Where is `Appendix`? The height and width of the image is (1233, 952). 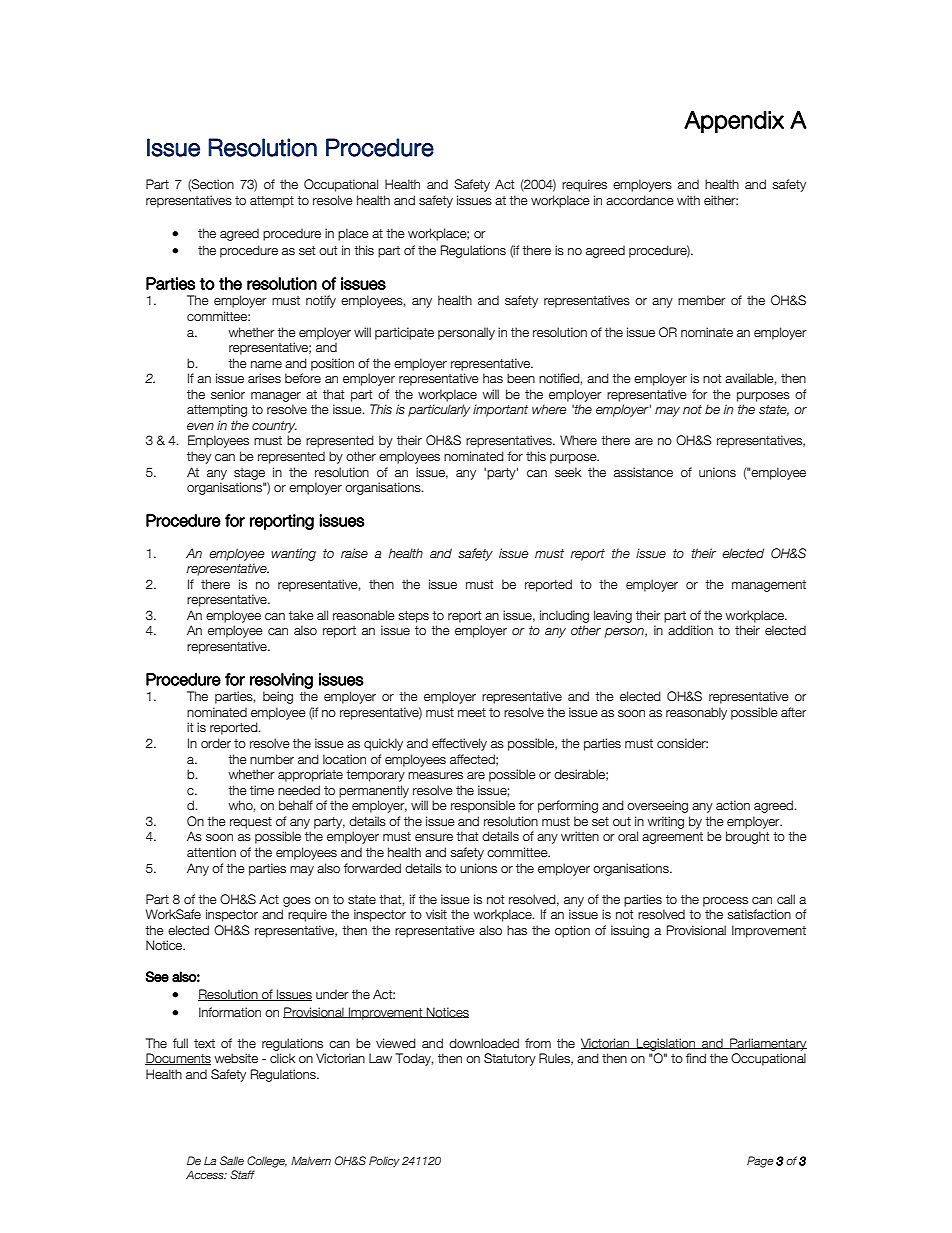
Appendix is located at coordinates (734, 122).
